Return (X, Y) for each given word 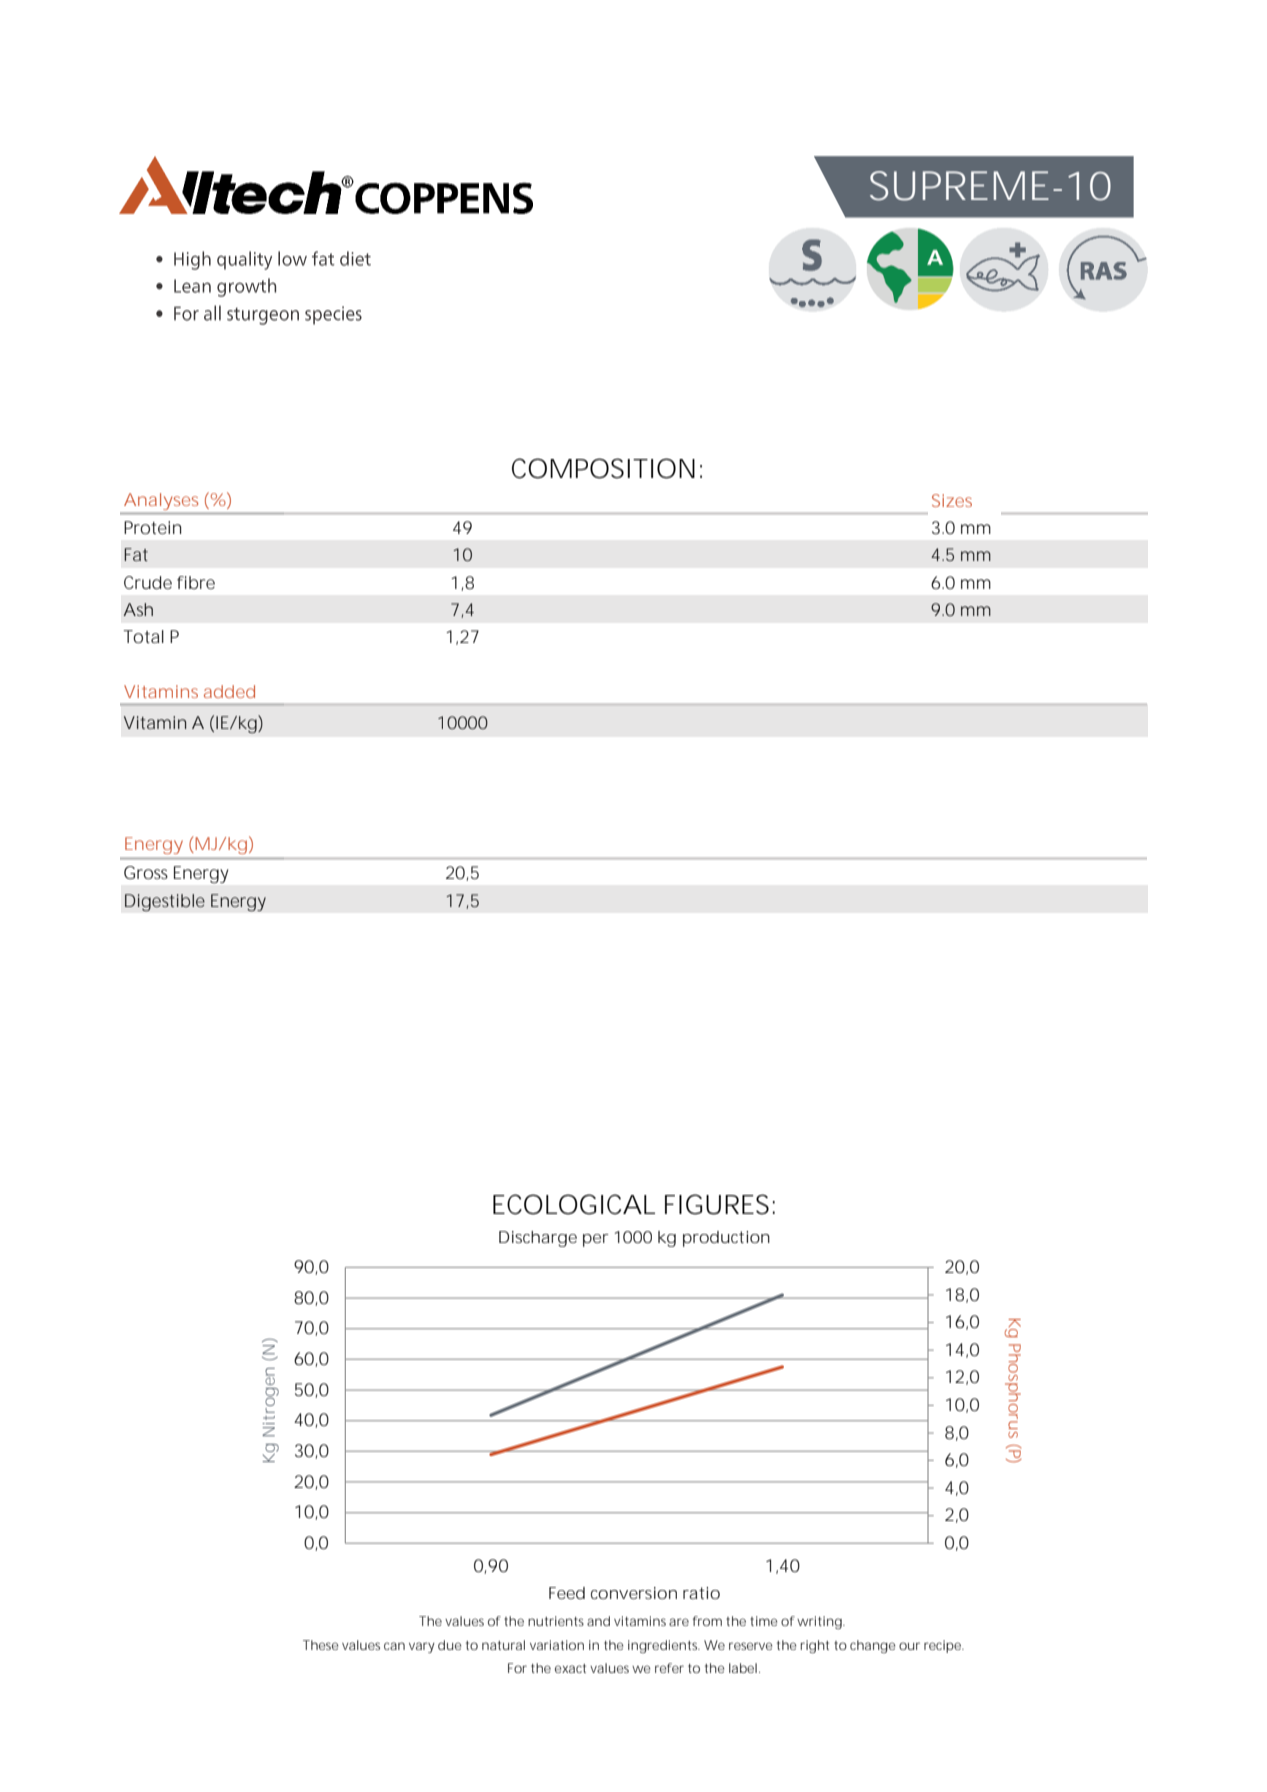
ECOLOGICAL (574, 1204)
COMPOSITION (603, 468)
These (320, 1645)
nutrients (556, 1621)
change (872, 1646)
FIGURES (717, 1204)
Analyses (161, 501)
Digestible (165, 903)
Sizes (952, 500)
